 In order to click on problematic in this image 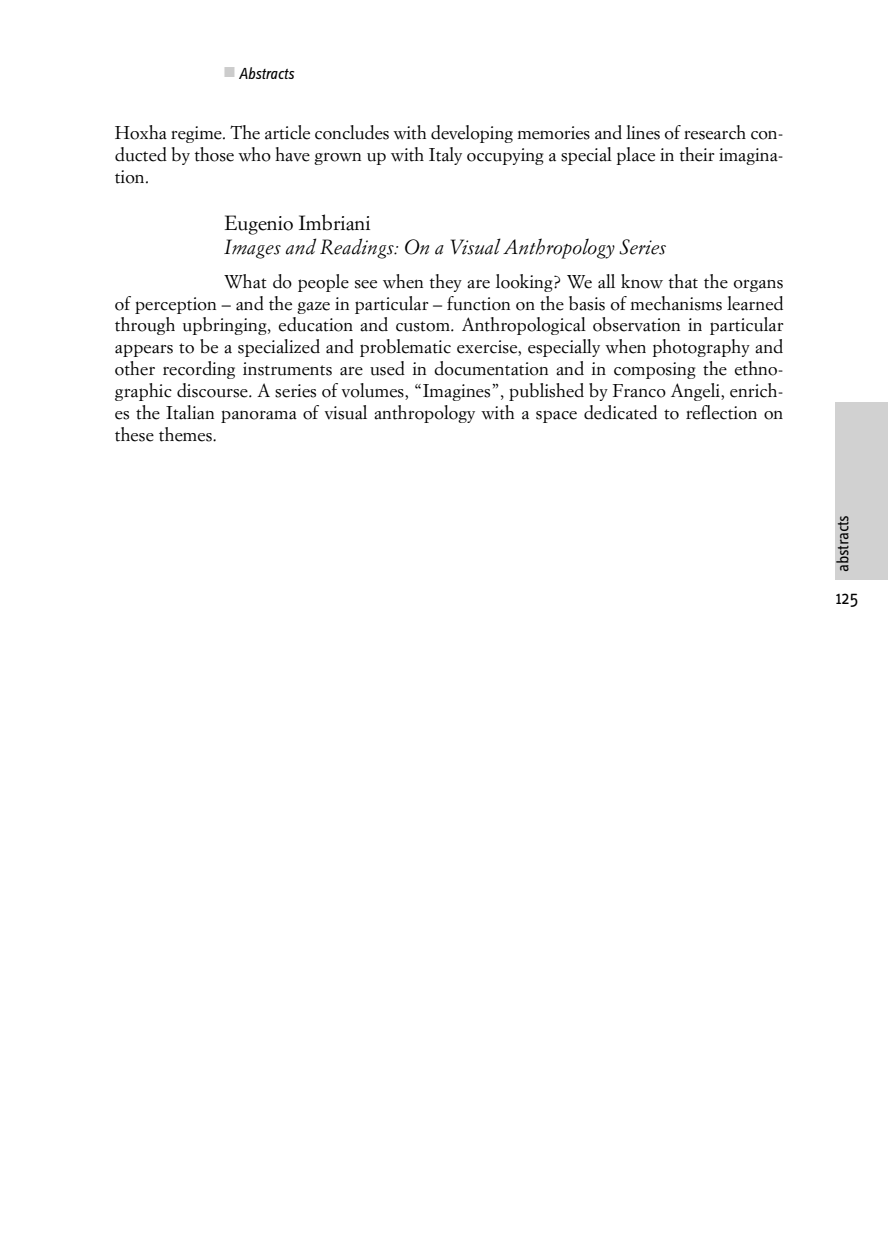, I will do `click(405, 348)`.
